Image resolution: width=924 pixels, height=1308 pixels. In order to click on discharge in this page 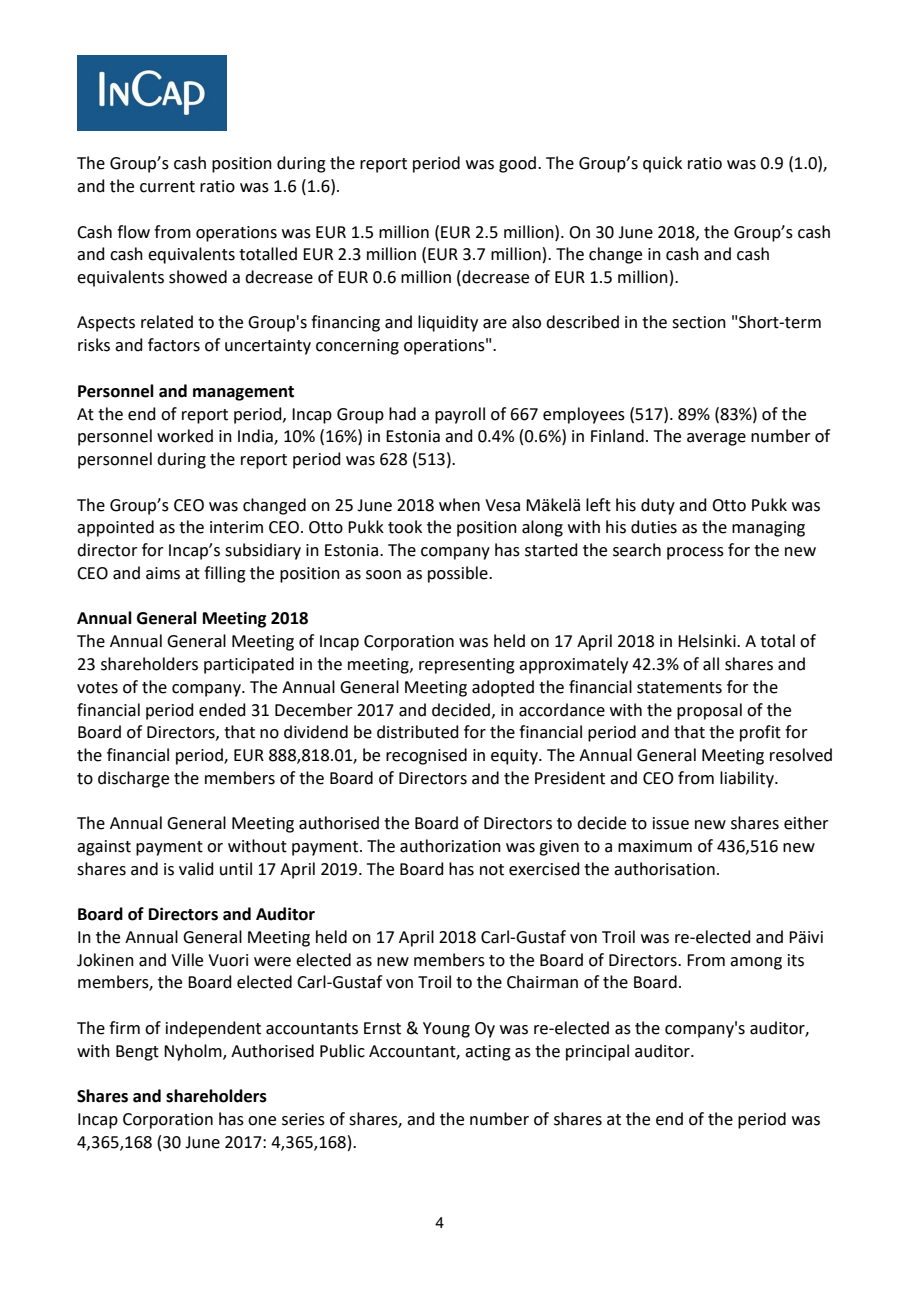, I will do `click(133, 779)`.
